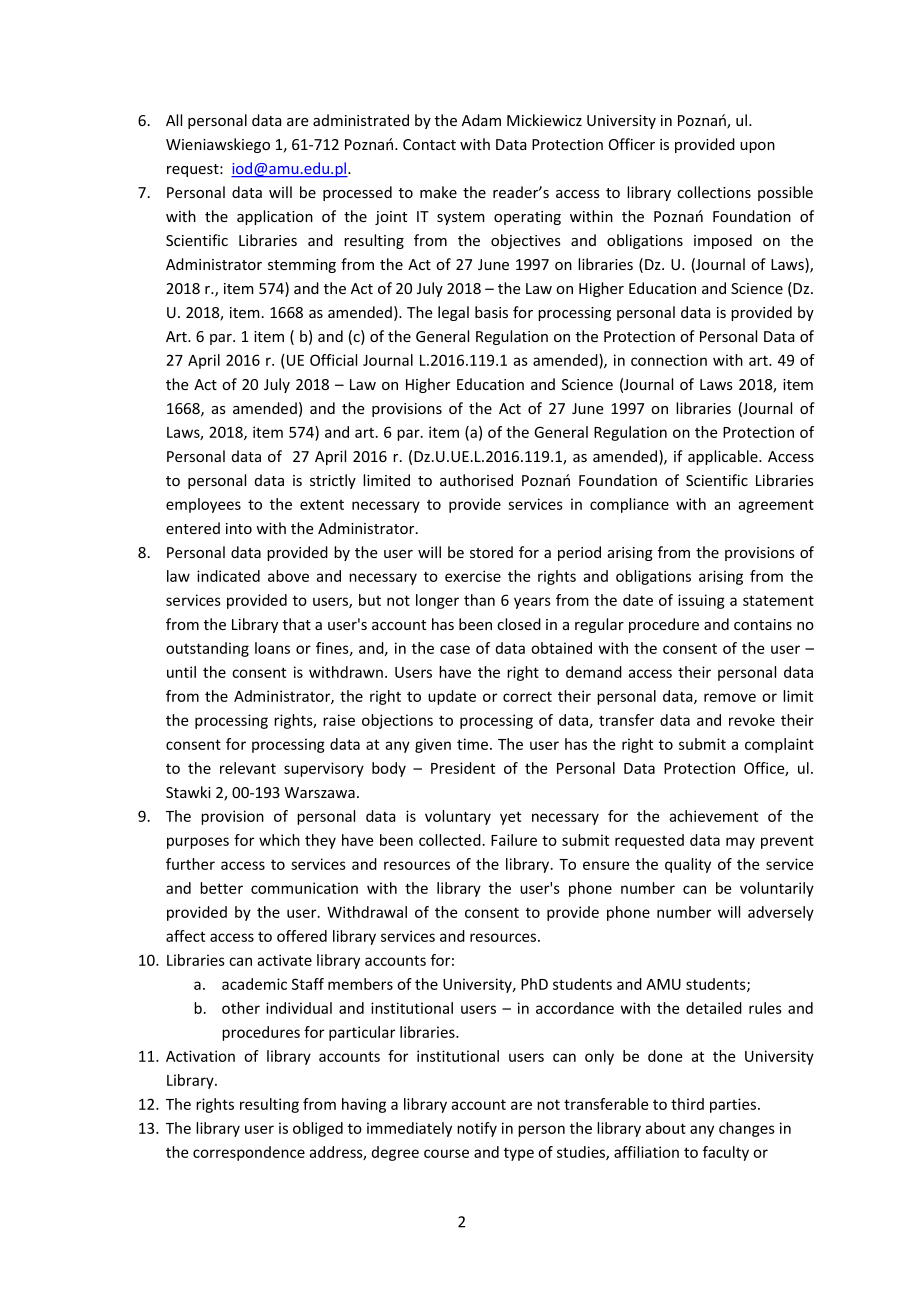  Describe the element at coordinates (757, 147) in the screenshot. I see `upon` at that location.
